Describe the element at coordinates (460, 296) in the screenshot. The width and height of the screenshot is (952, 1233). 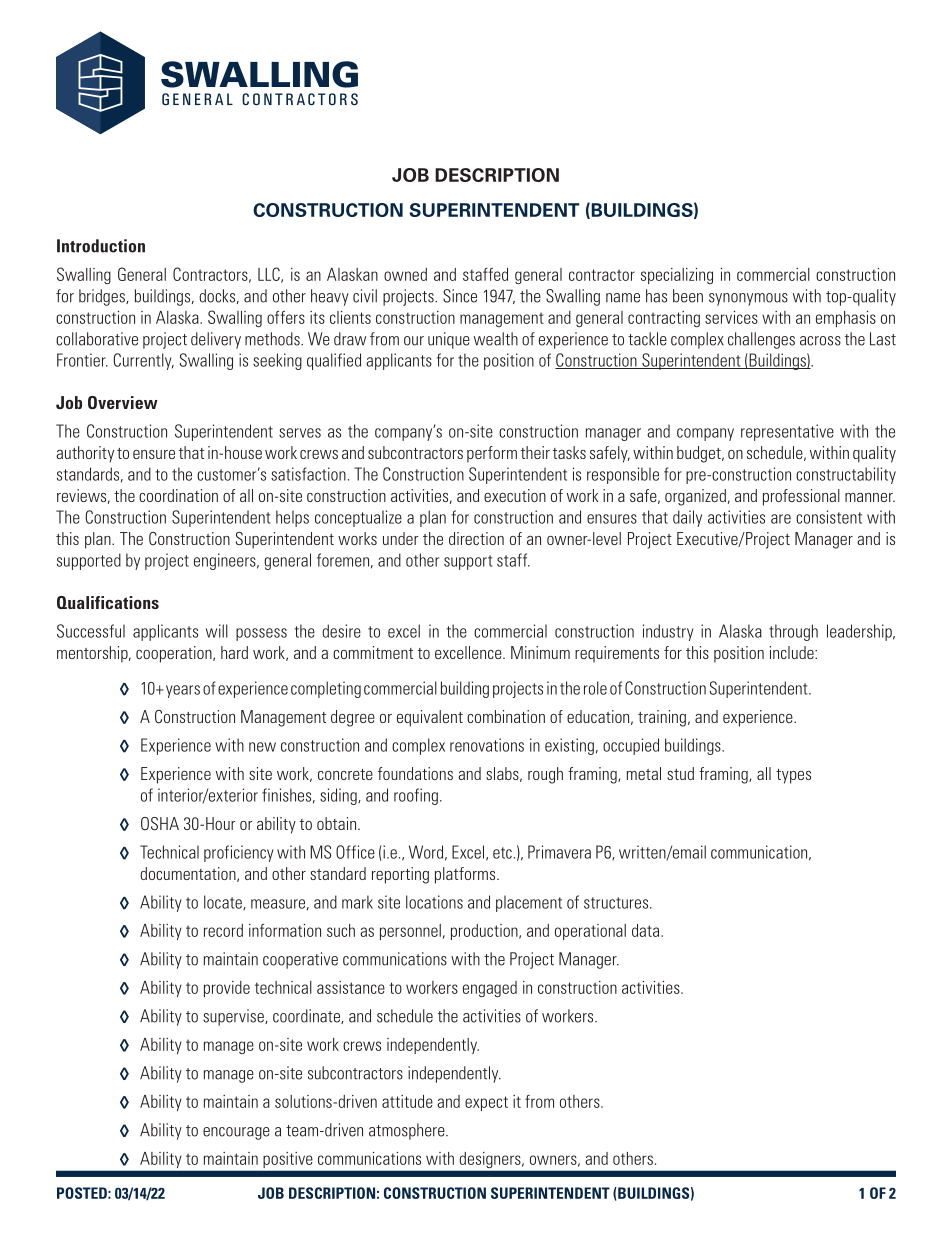
I see `Since` at that location.
